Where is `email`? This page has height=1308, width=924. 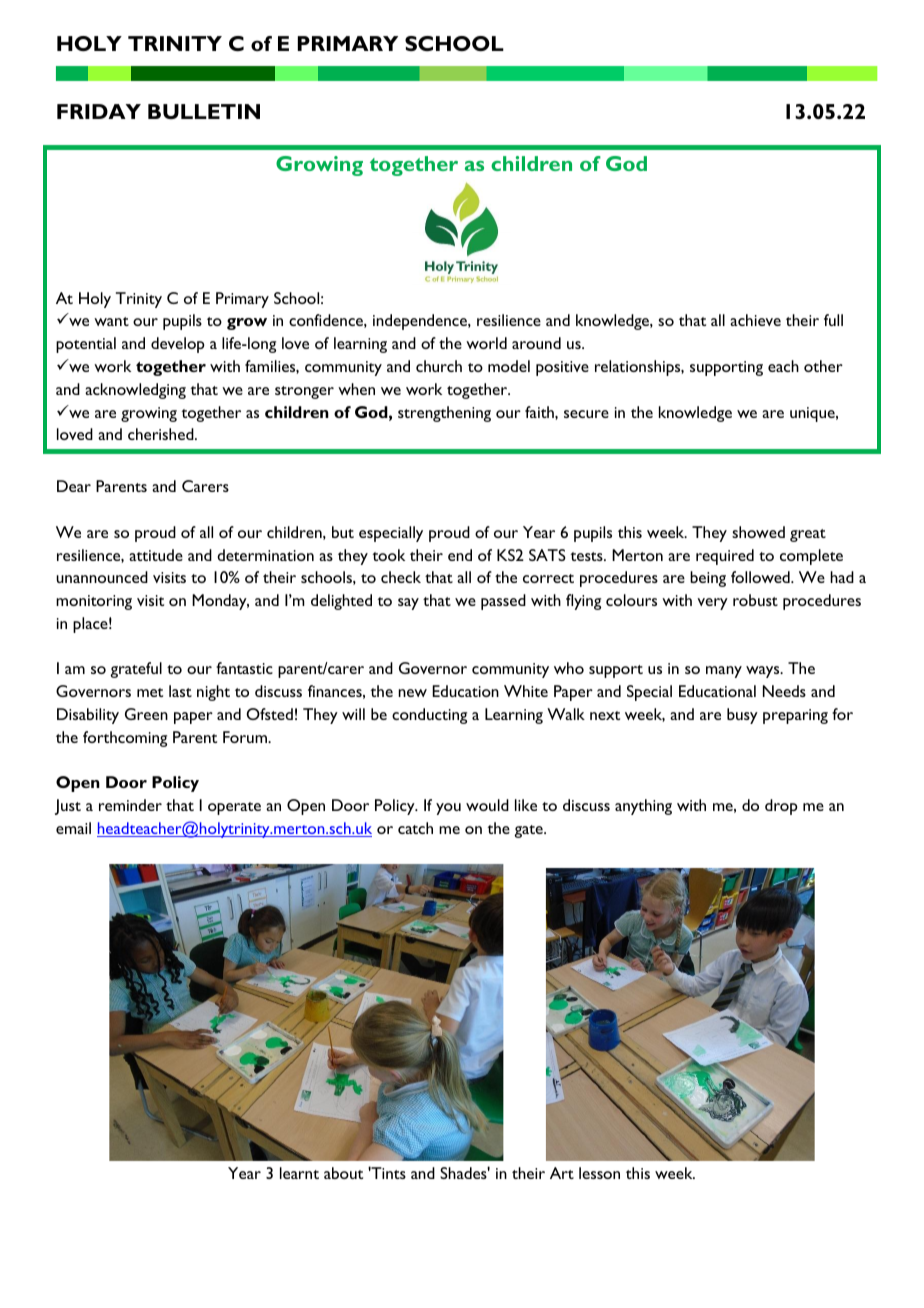
email is located at coordinates (73, 828).
